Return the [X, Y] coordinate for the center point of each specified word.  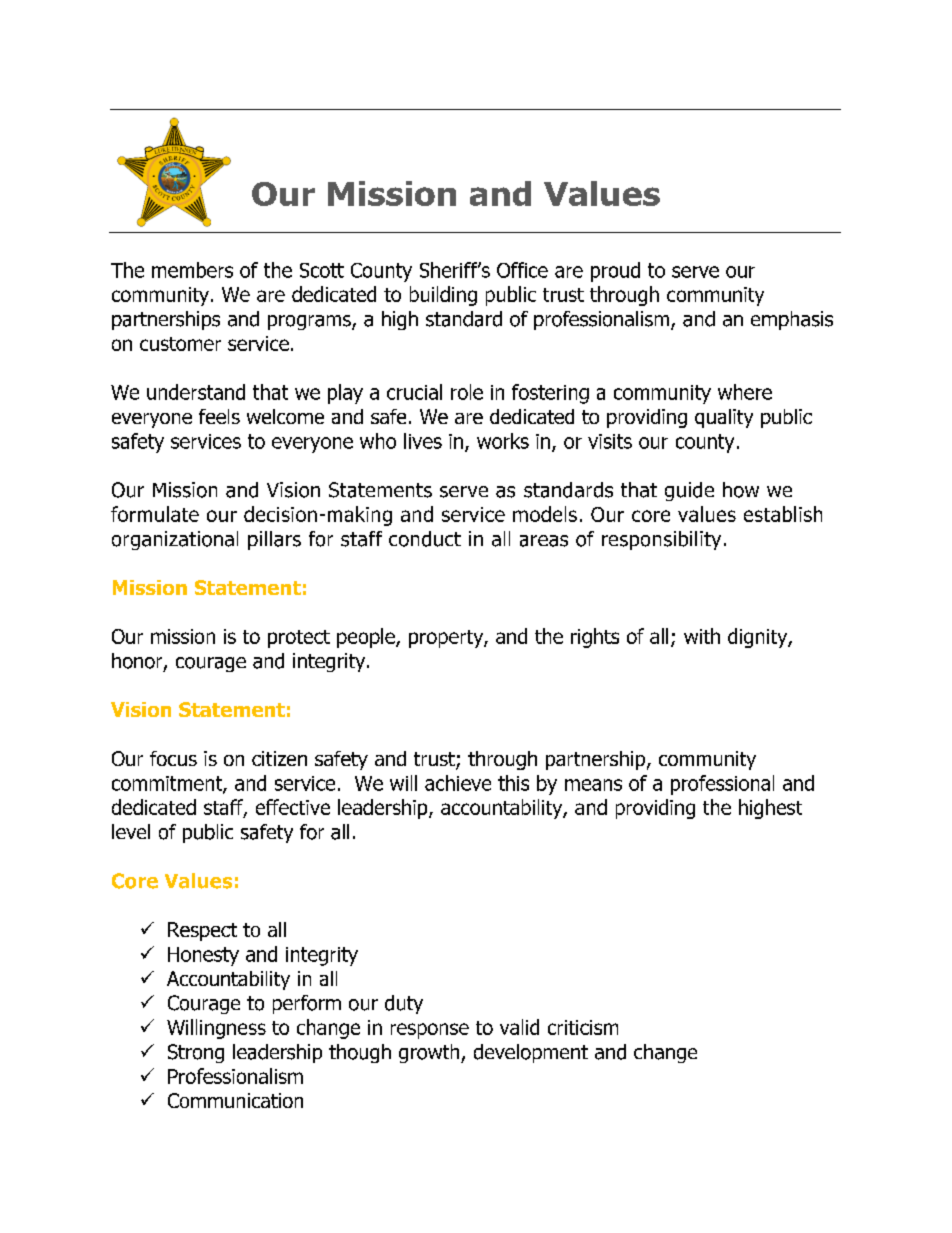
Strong [196, 1053]
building [443, 296]
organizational [175, 540]
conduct [425, 539]
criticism [583, 1027]
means [593, 785]
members [192, 270]
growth [430, 1053]
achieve [458, 783]
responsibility [661, 540]
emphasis [792, 320]
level [131, 831]
